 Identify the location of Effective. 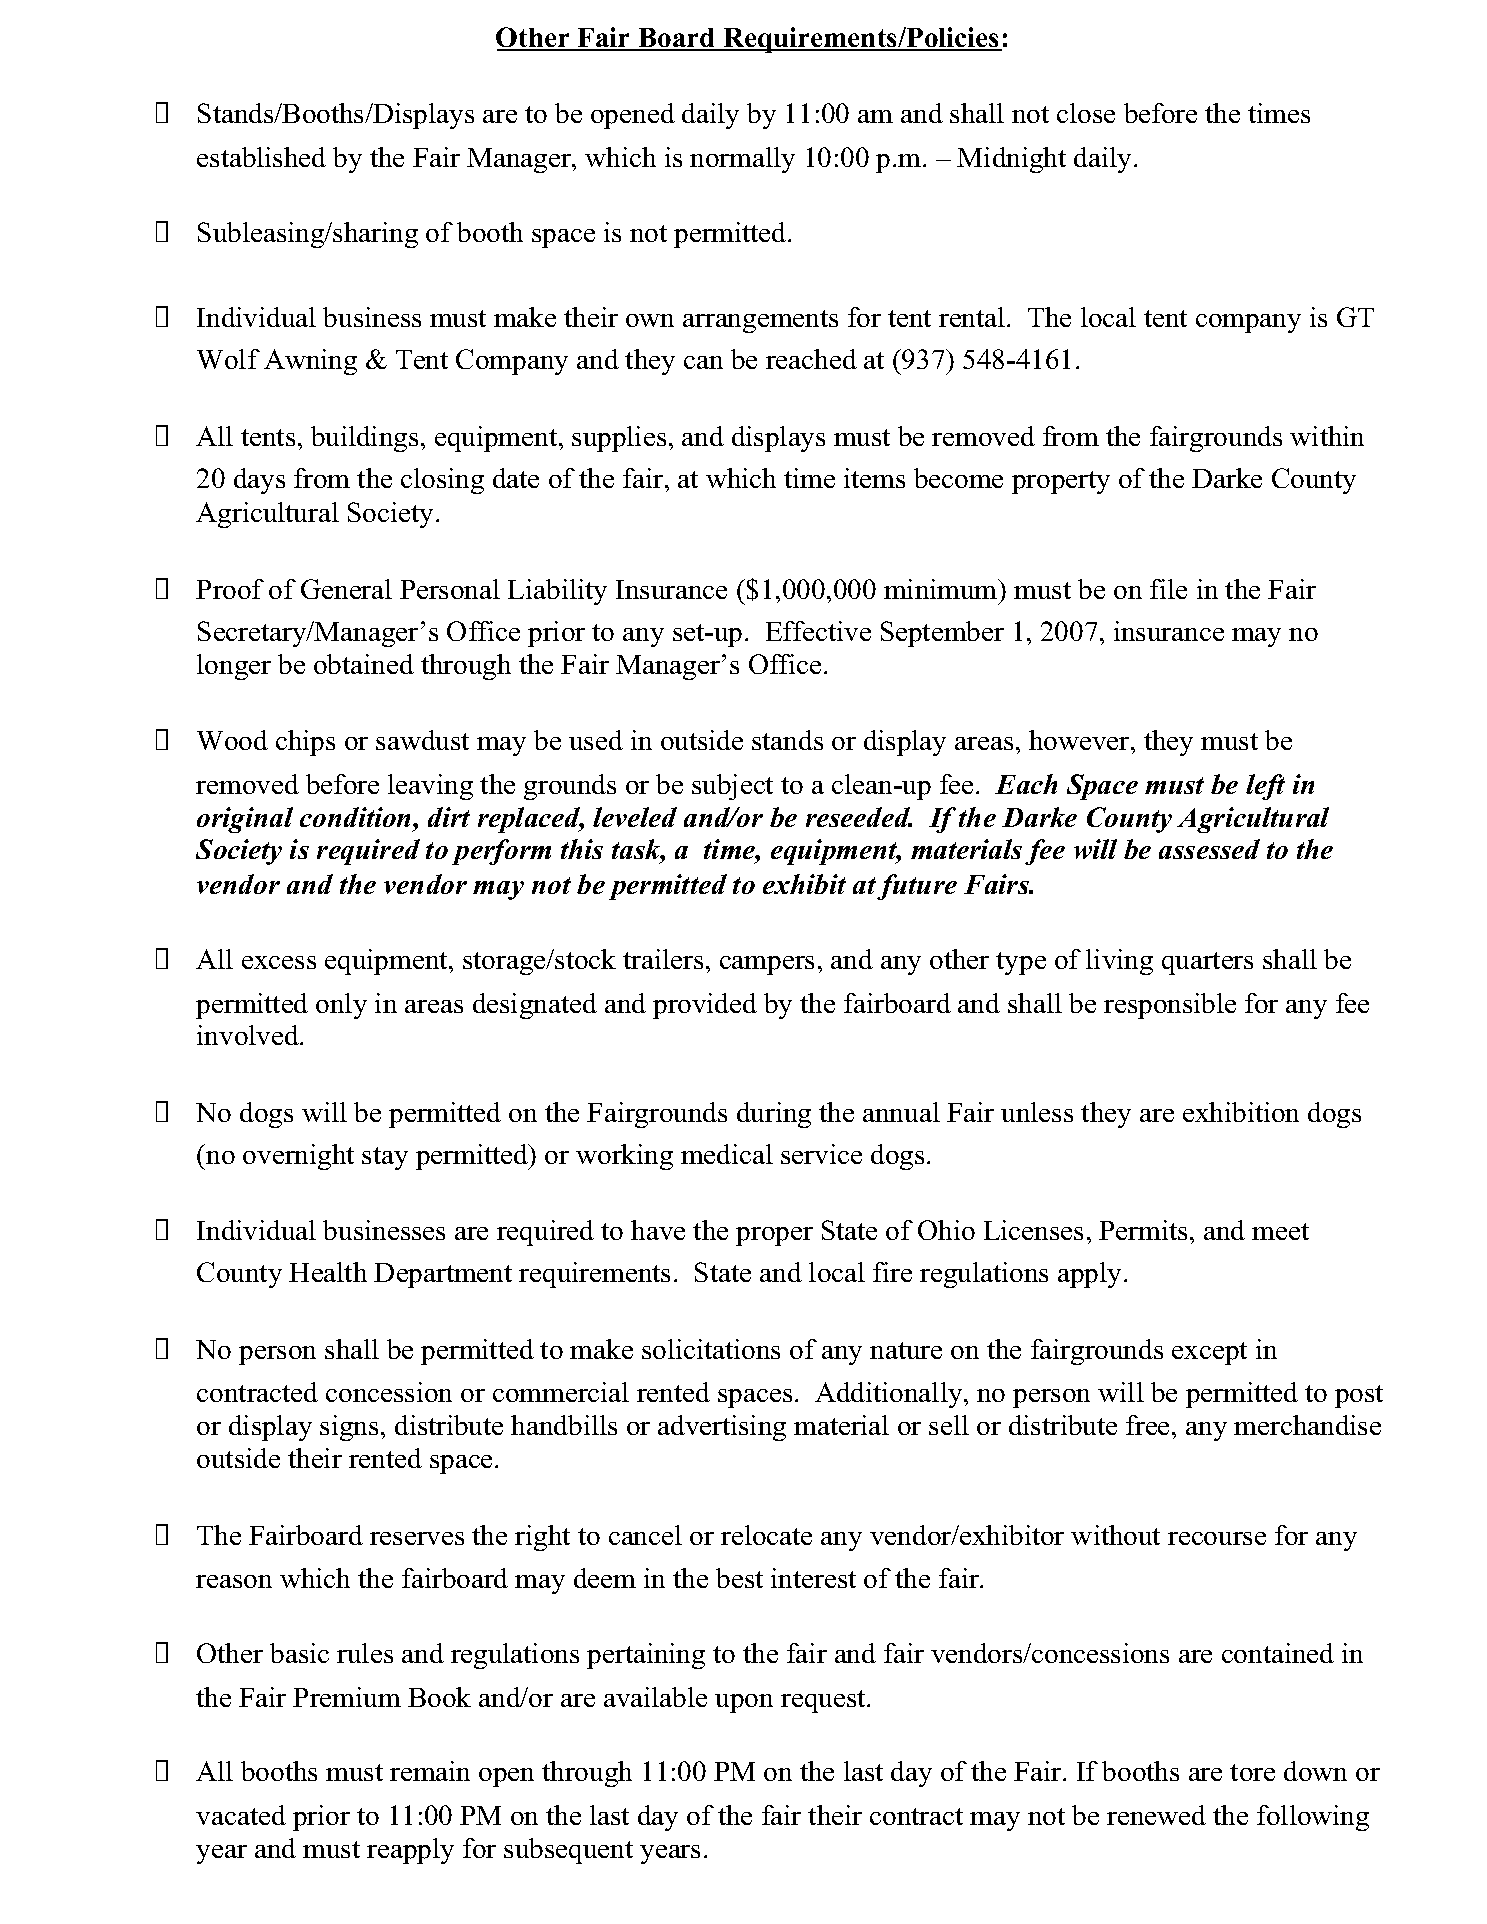
(818, 631).
